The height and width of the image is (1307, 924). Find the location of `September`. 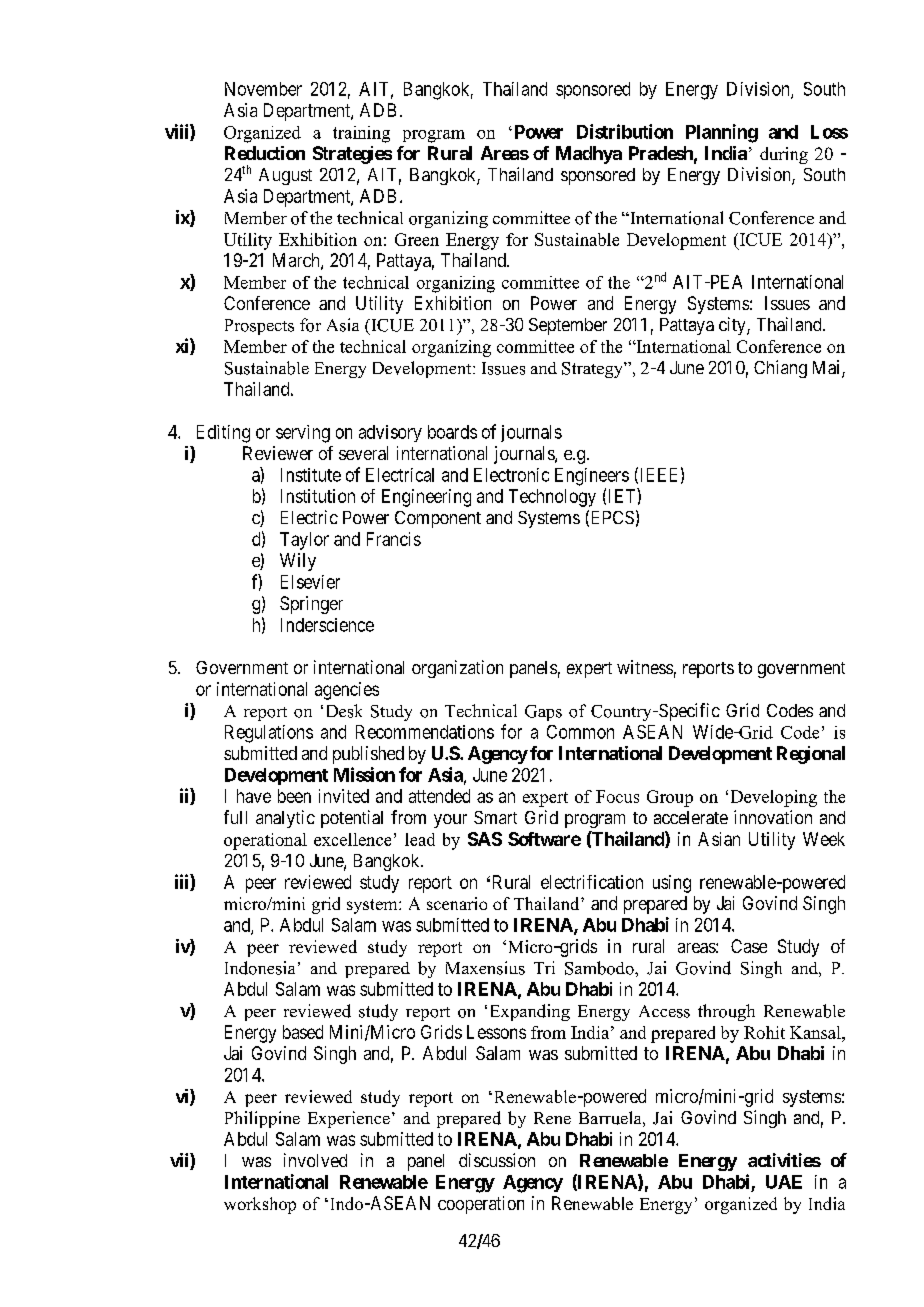

September is located at coordinates (568, 326).
